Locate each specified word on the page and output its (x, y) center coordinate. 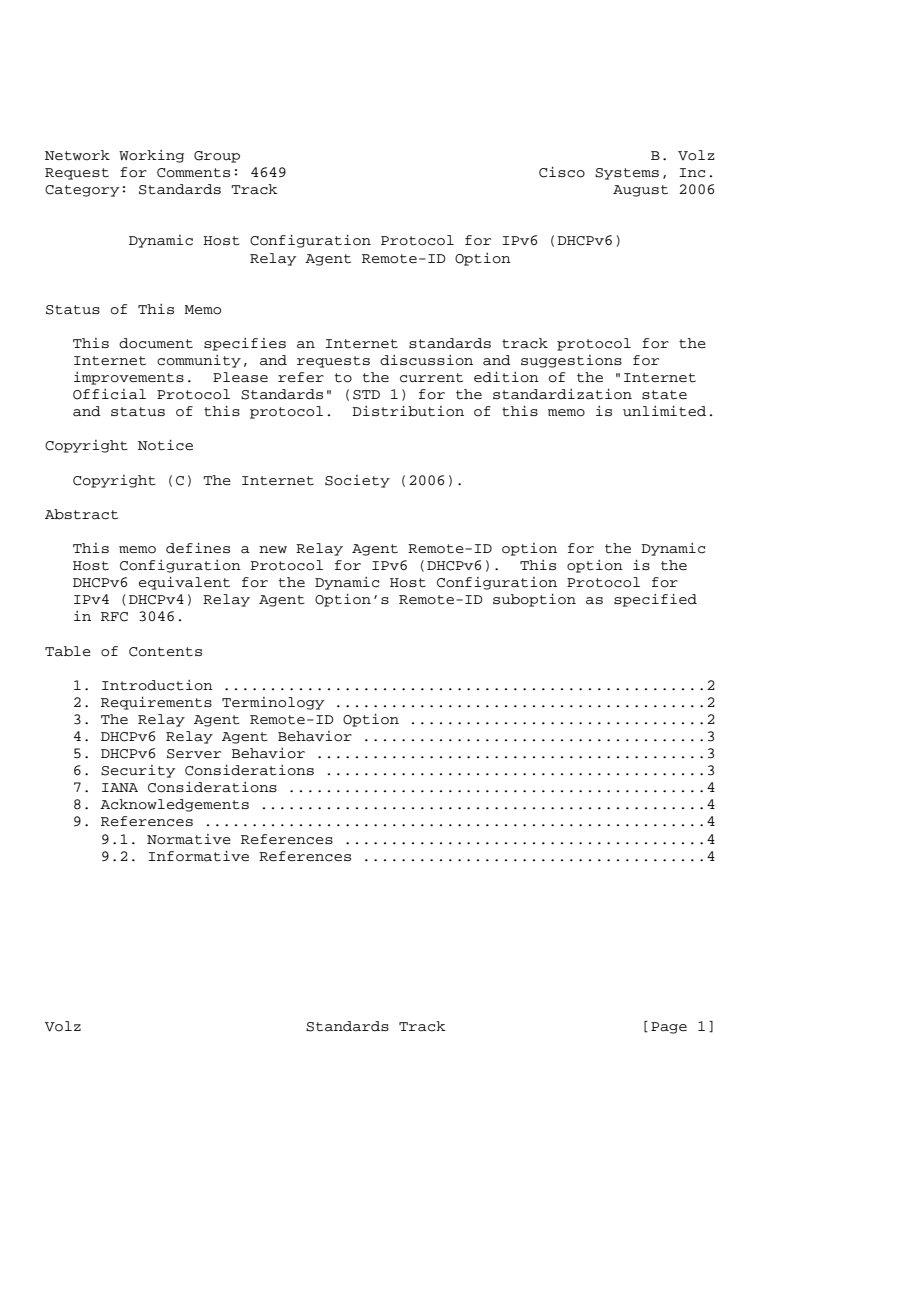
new (273, 549)
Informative (198, 856)
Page (669, 1028)
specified (655, 600)
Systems (627, 174)
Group (217, 157)
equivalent (184, 583)
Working (151, 156)
